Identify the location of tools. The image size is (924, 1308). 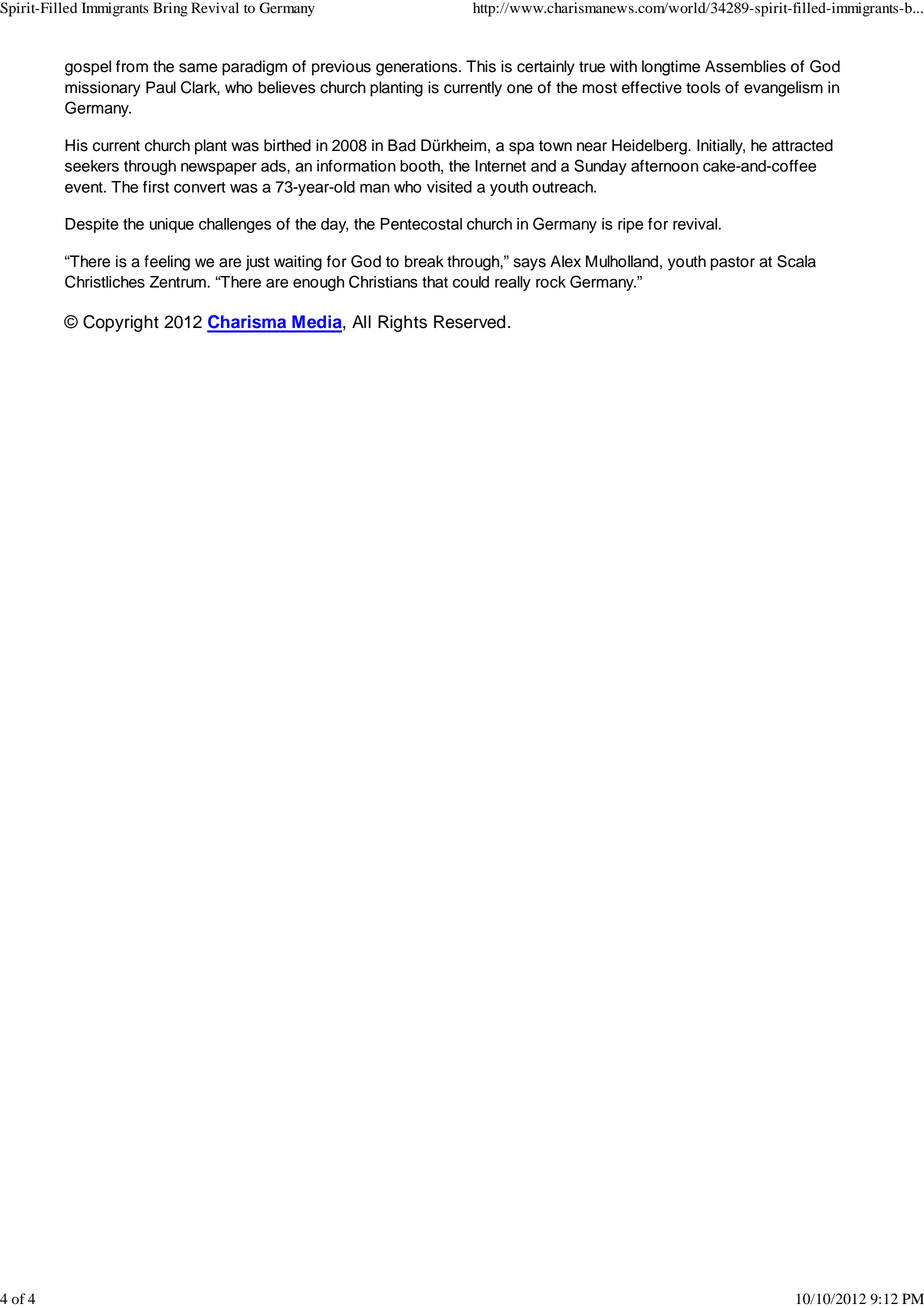
(703, 87).
